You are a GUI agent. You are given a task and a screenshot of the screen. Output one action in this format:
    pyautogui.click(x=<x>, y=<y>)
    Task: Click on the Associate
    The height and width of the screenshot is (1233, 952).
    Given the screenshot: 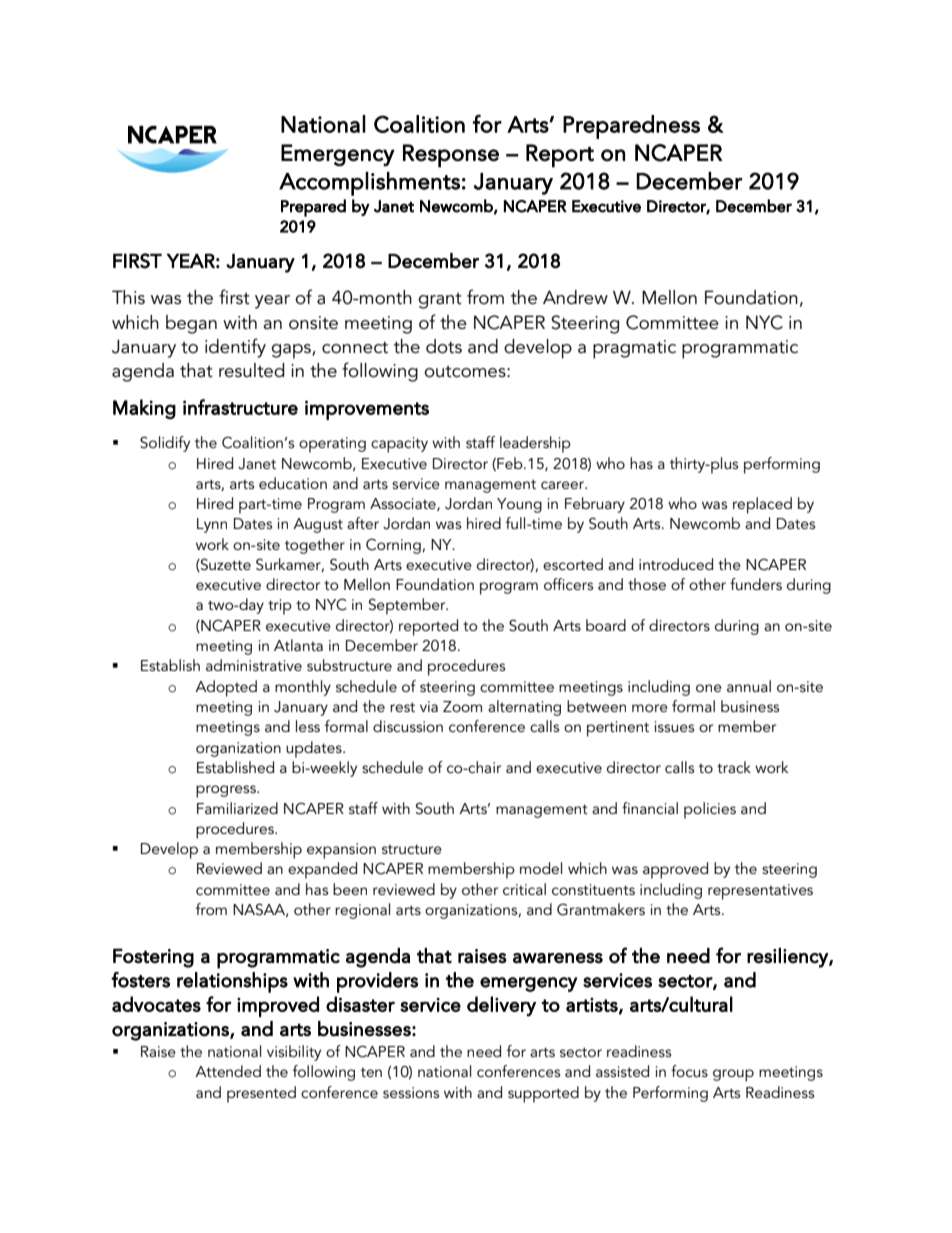 What is the action you would take?
    pyautogui.click(x=404, y=504)
